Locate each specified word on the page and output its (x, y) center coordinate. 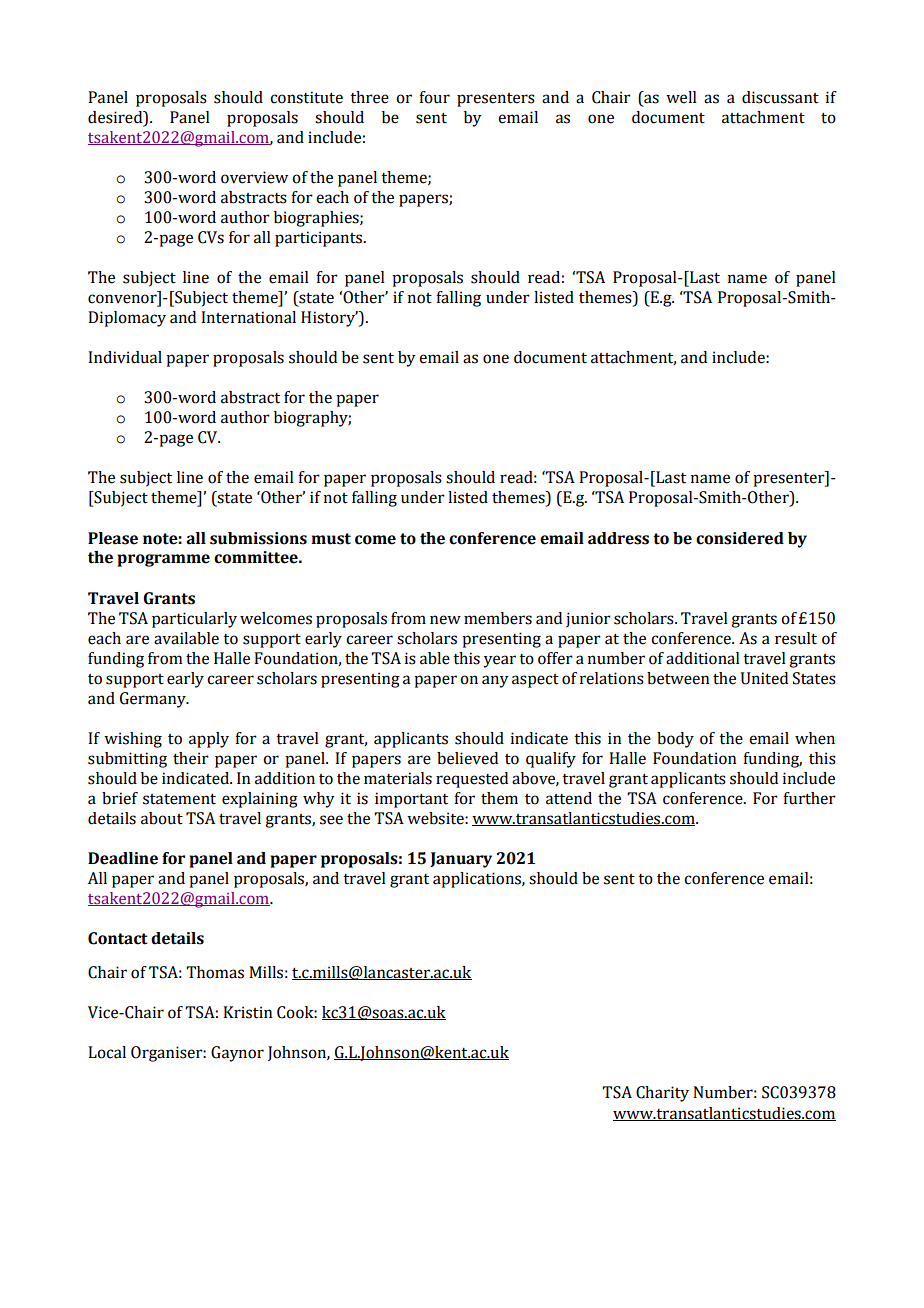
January (461, 860)
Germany (154, 700)
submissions (258, 538)
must (331, 539)
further (809, 798)
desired (116, 117)
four (434, 97)
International (248, 317)
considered (740, 538)
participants (320, 239)
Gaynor (237, 1054)
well (681, 97)
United (764, 678)
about (162, 818)
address (618, 538)
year (499, 661)
